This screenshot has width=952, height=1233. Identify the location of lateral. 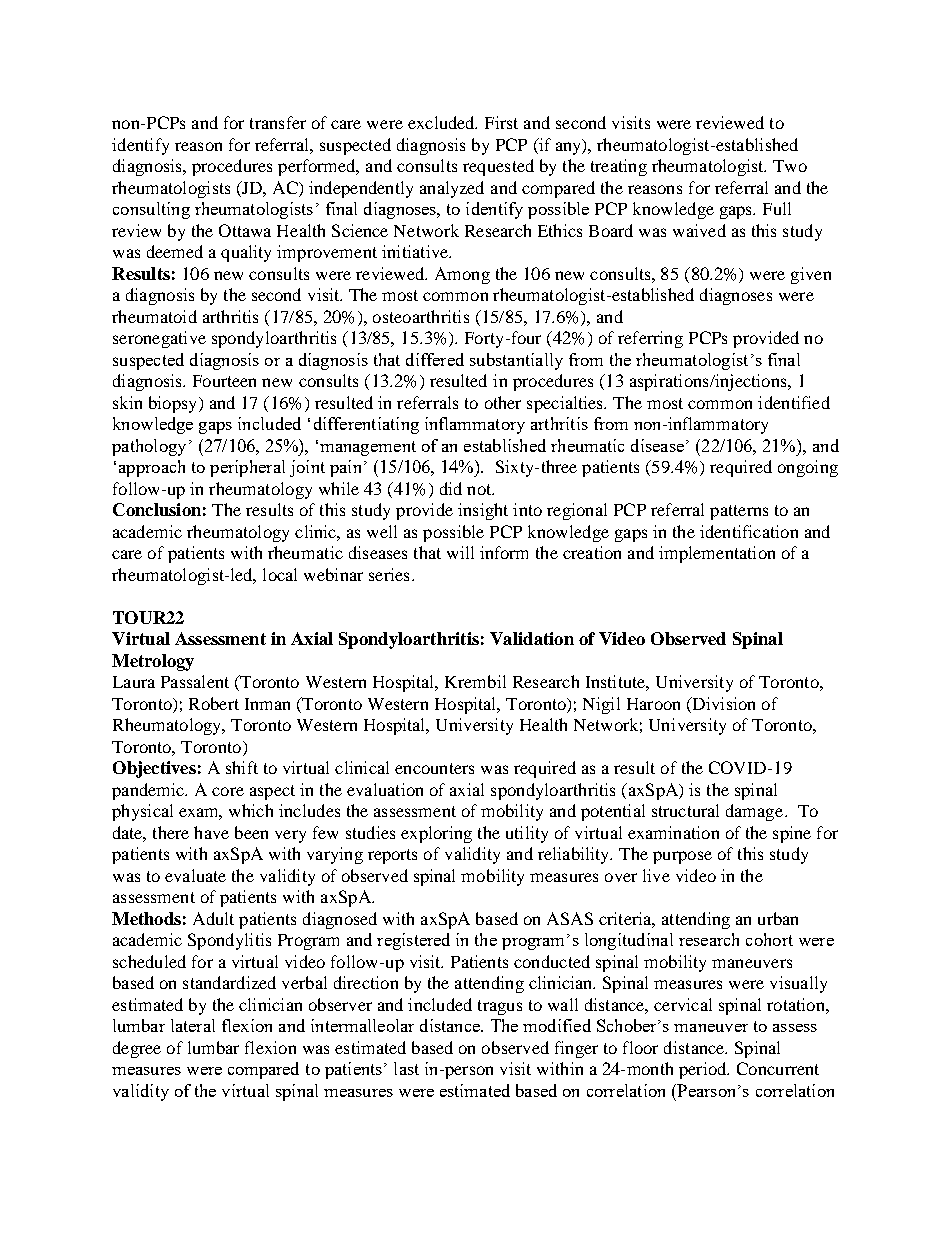
(193, 1025).
